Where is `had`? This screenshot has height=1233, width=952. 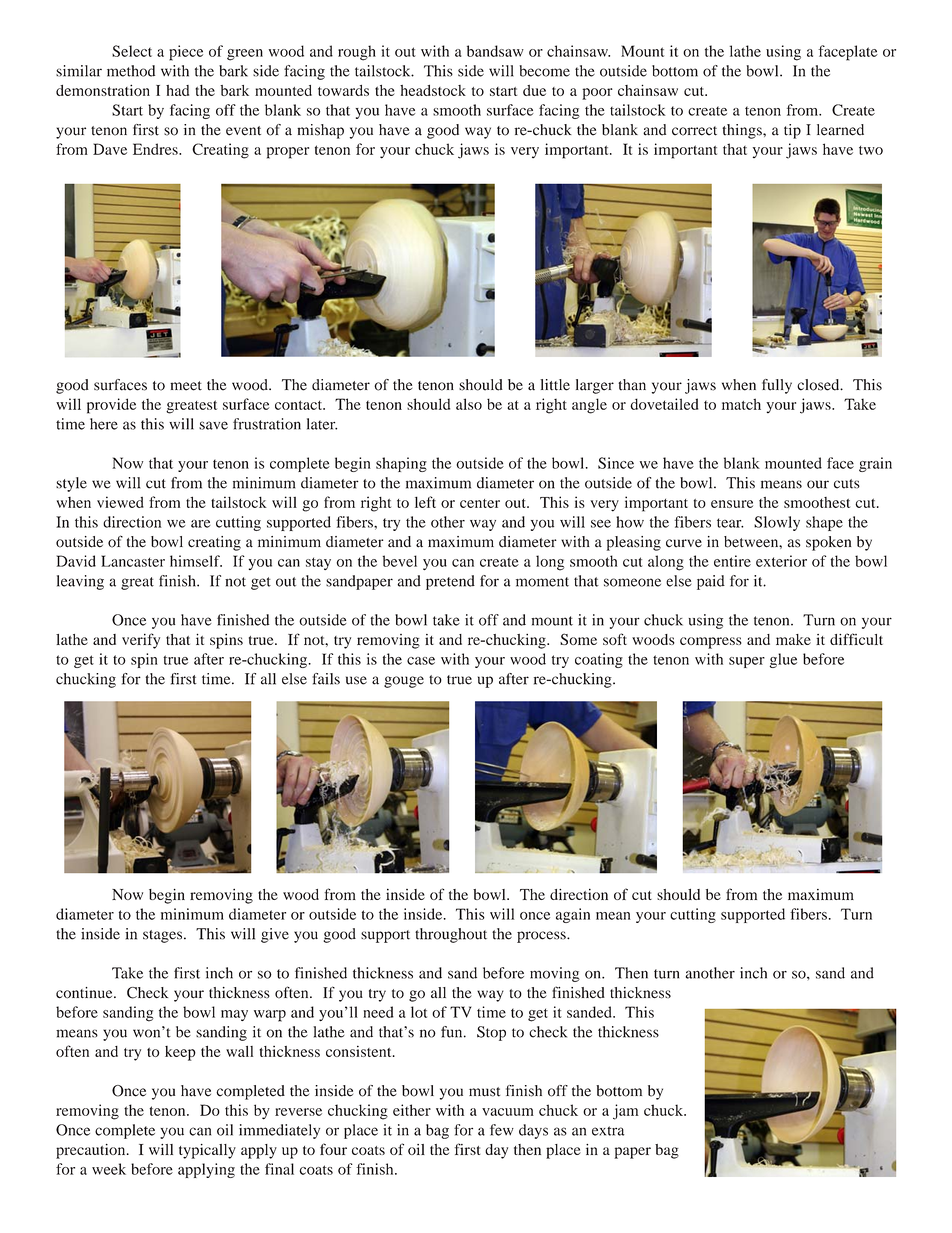 had is located at coordinates (177, 90).
